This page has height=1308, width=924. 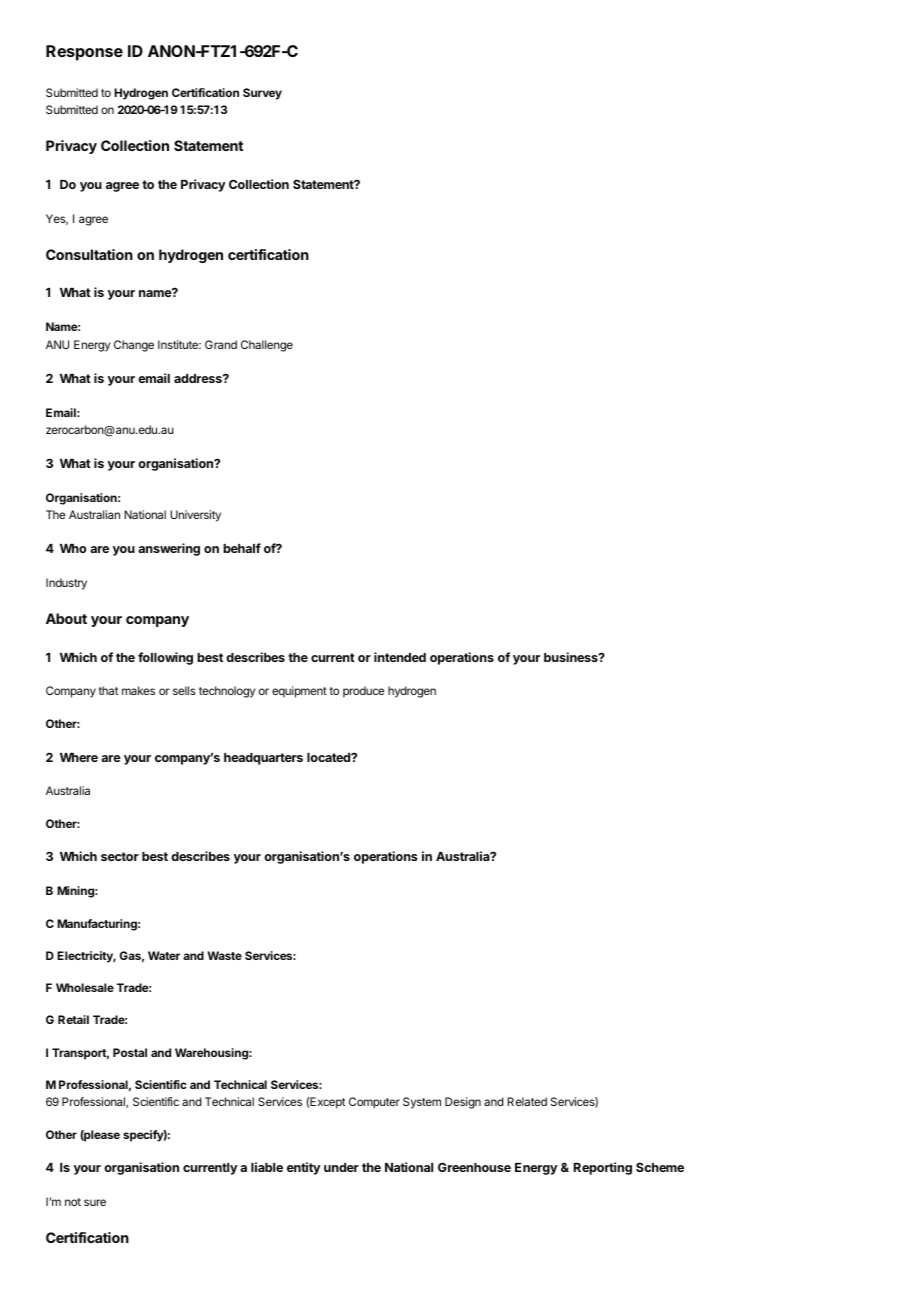 What do you see at coordinates (262, 94) in the page?
I see `Survey` at bounding box center [262, 94].
